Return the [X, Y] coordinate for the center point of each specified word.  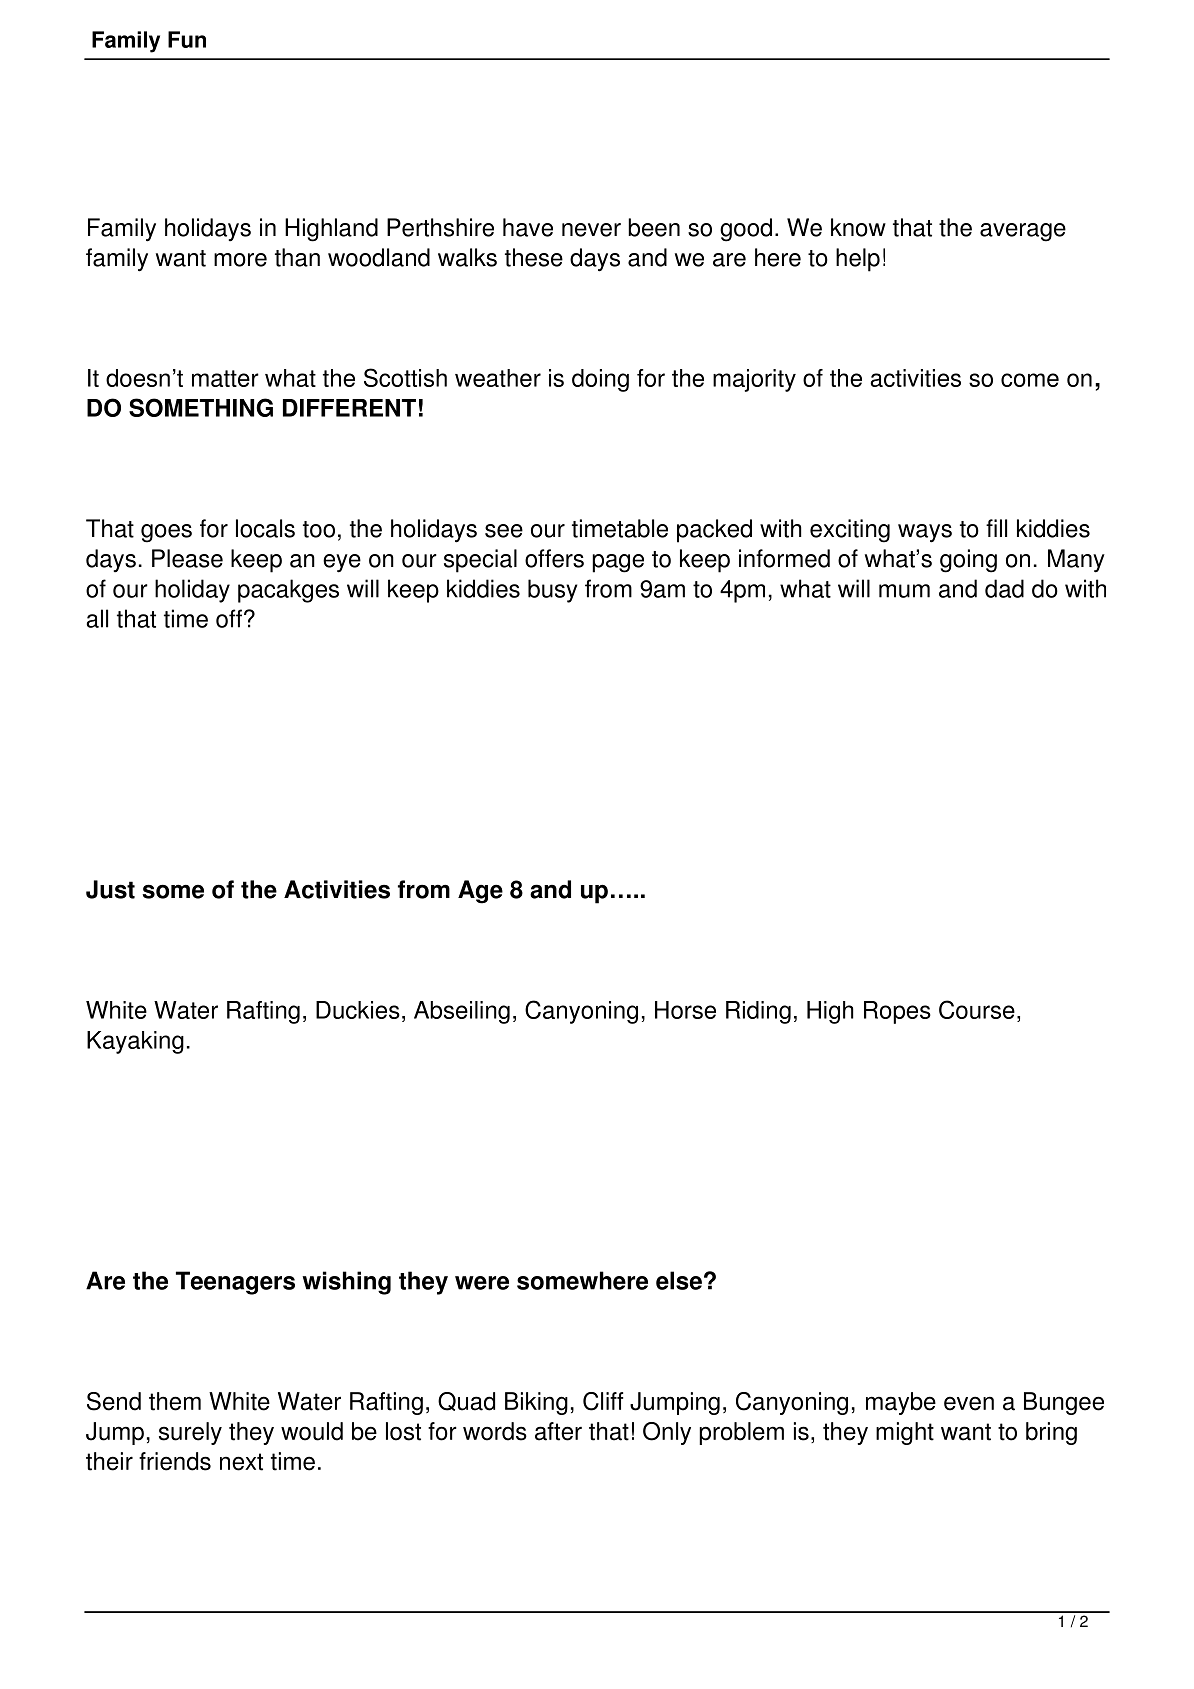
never [591, 230]
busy [552, 591]
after [558, 1431]
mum [904, 591]
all [97, 618]
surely [190, 1433]
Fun [187, 39]
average [1023, 232]
